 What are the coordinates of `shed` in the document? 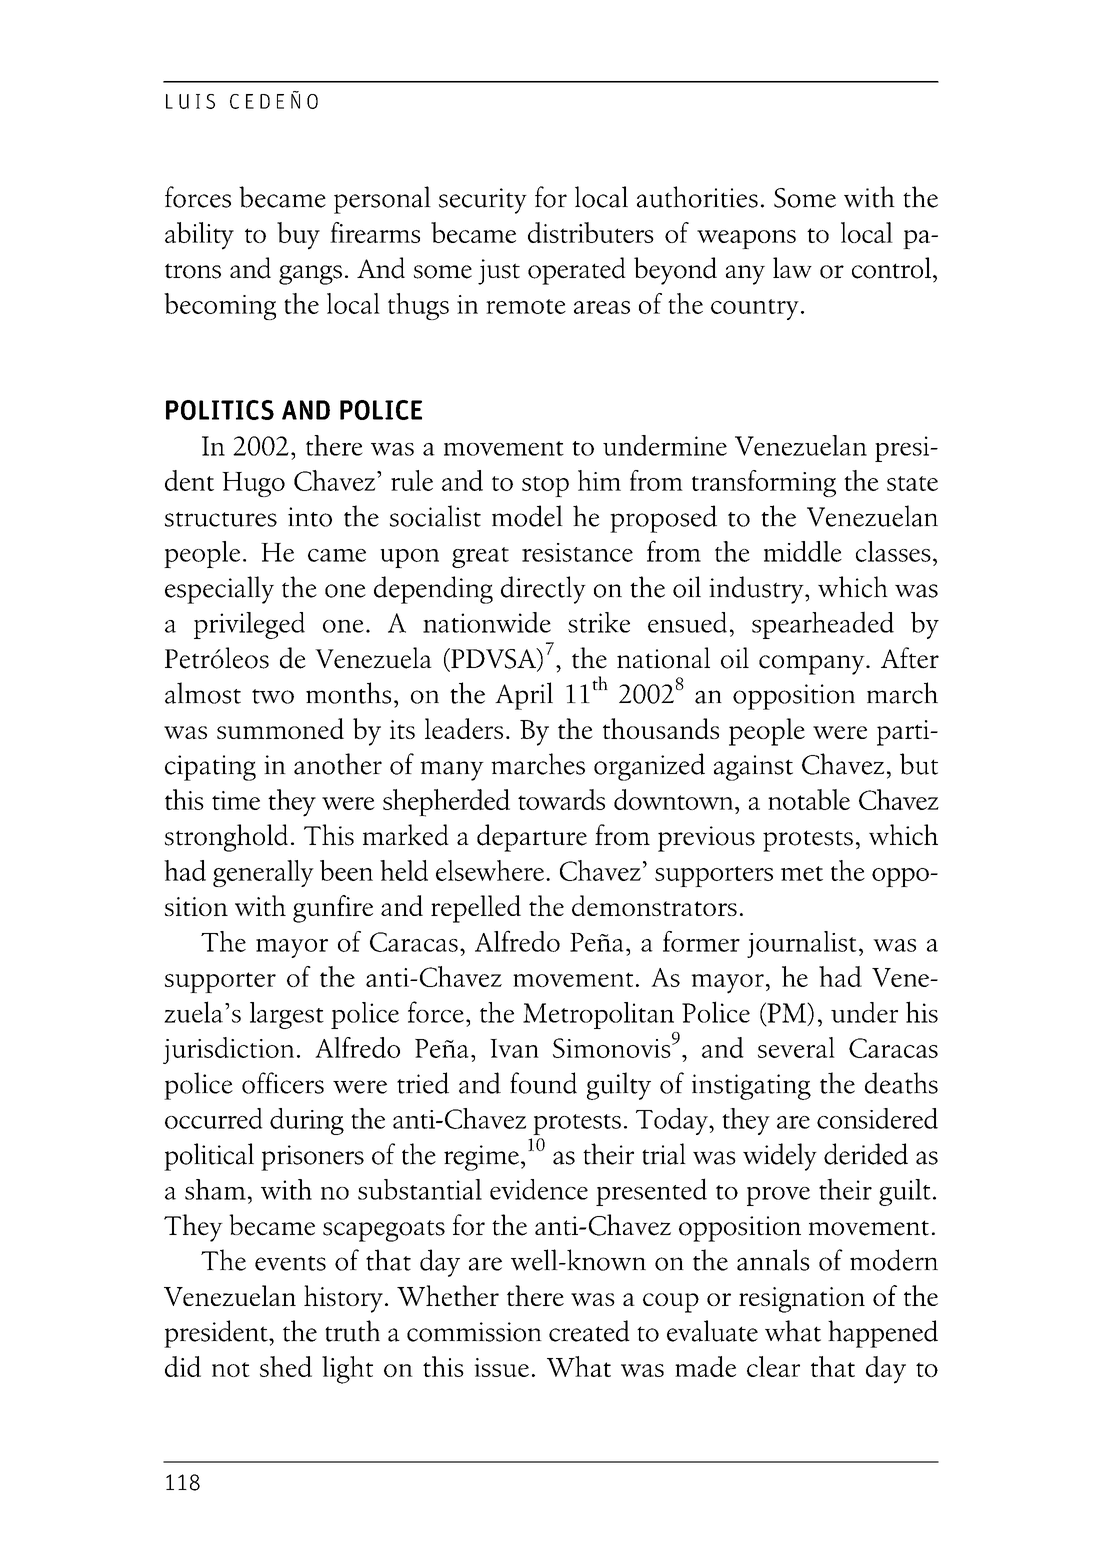 It's located at (286, 1366).
